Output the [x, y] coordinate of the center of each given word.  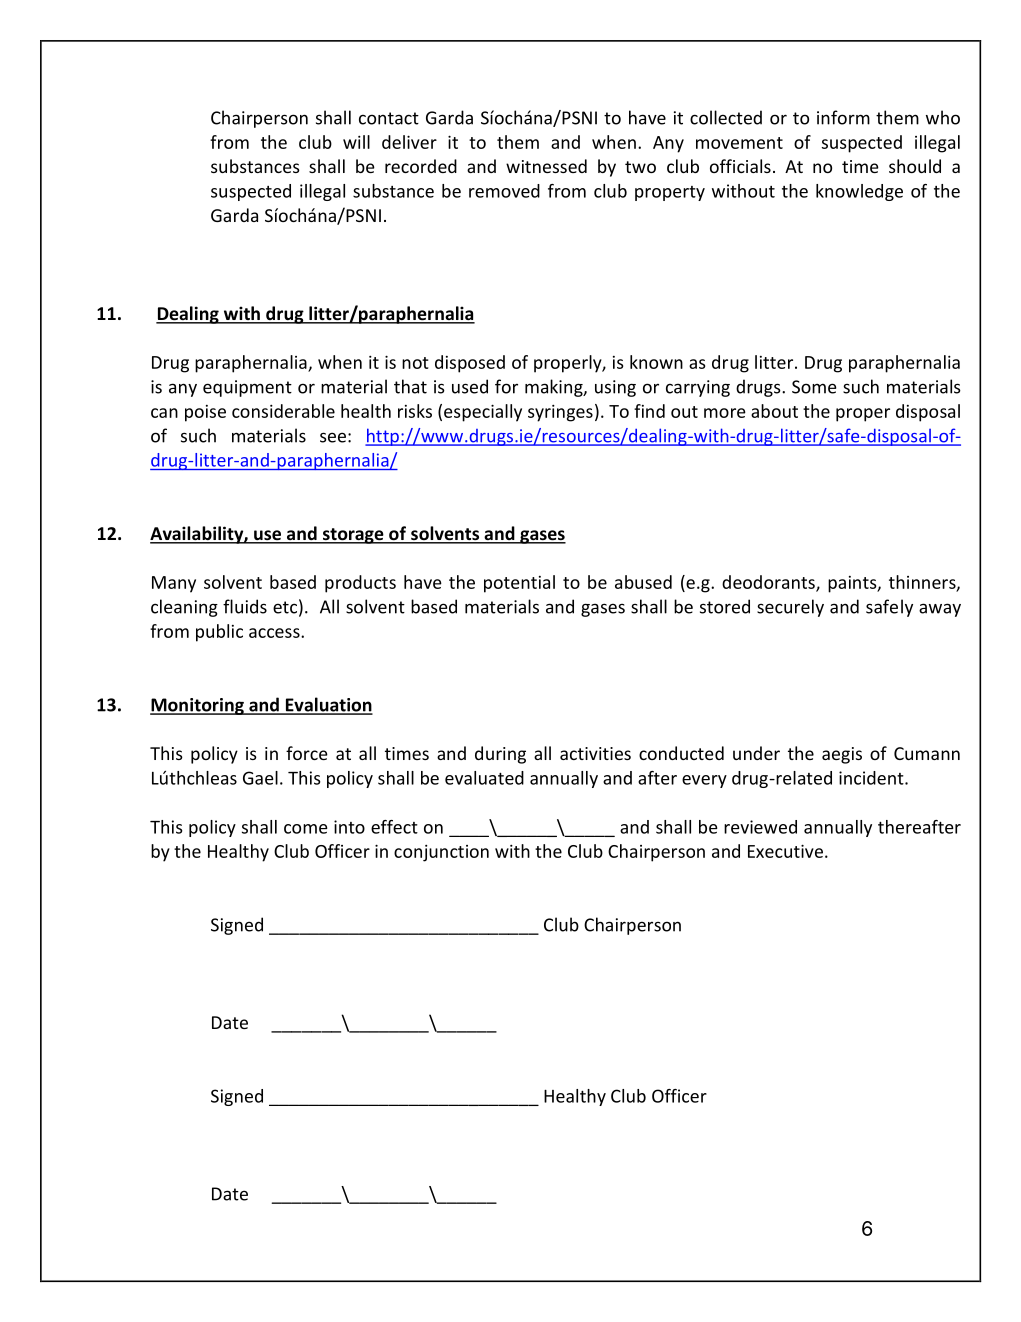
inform [843, 117]
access [275, 633]
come [306, 829]
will [356, 142]
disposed [470, 364]
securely [790, 608]
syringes [560, 413]
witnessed [546, 166]
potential [519, 584]
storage [353, 536]
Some [814, 387]
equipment [247, 388]
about [774, 411]
